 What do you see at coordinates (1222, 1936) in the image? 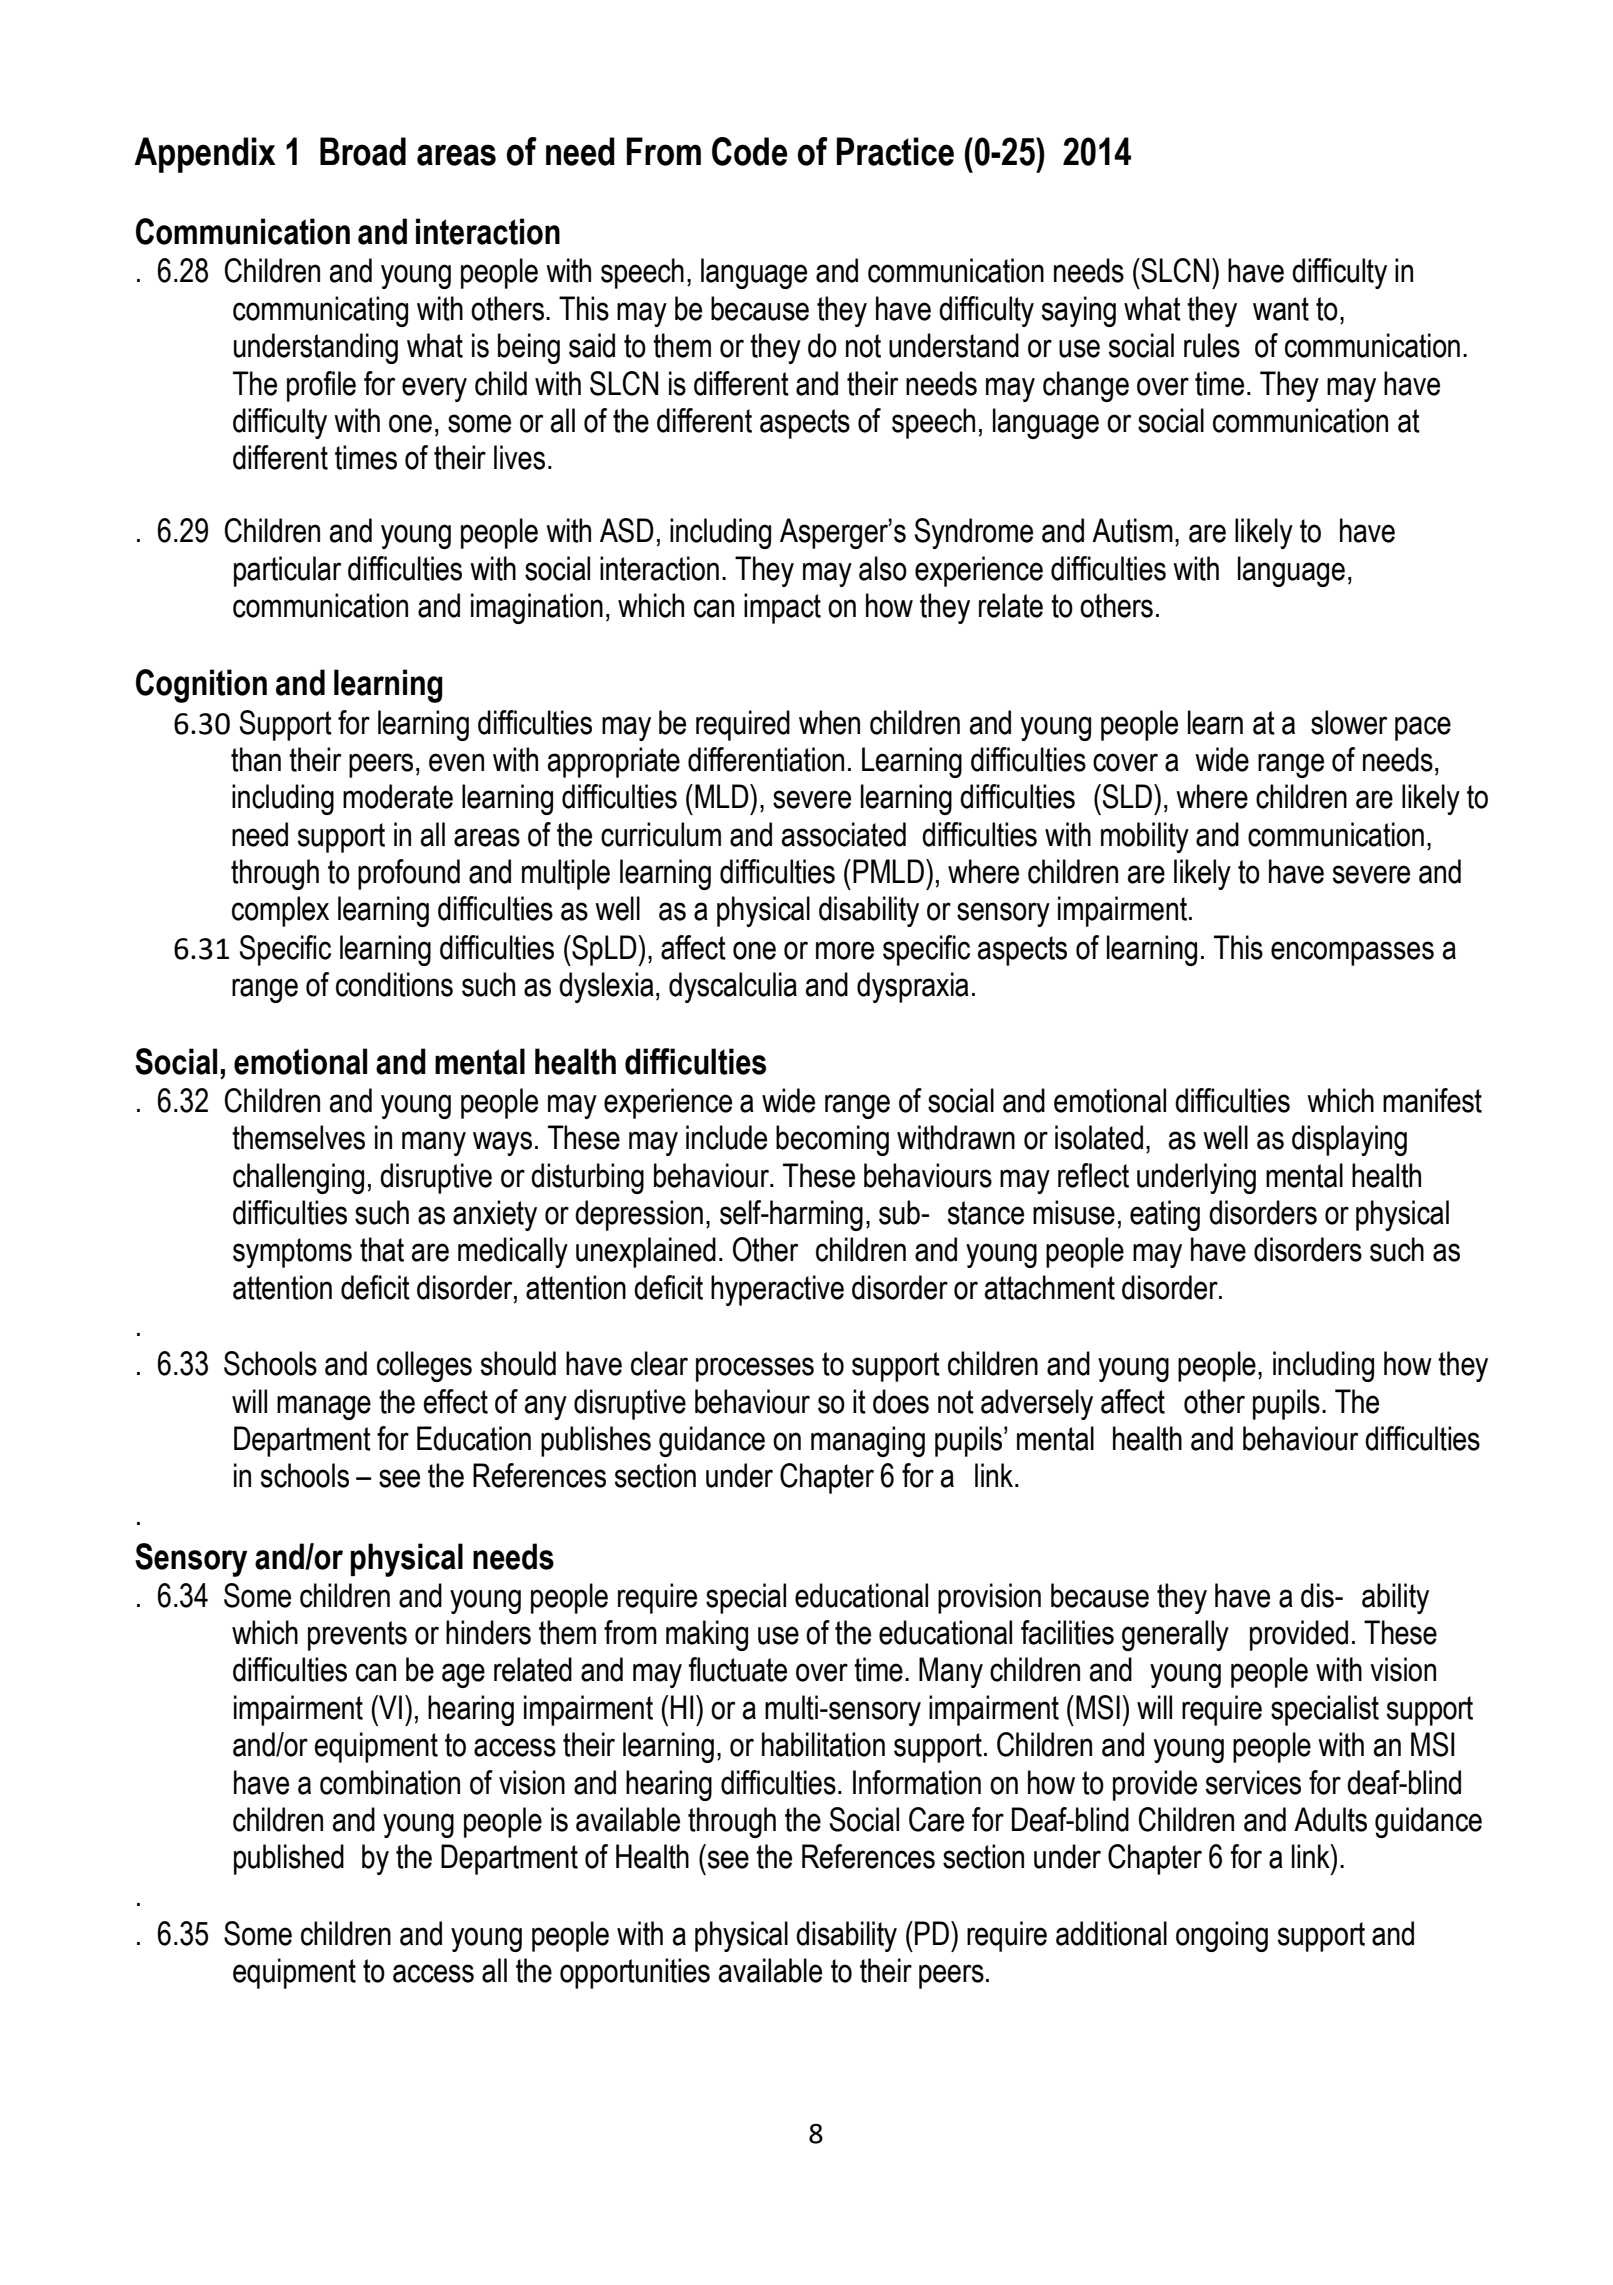
I see `ongoing` at bounding box center [1222, 1936].
